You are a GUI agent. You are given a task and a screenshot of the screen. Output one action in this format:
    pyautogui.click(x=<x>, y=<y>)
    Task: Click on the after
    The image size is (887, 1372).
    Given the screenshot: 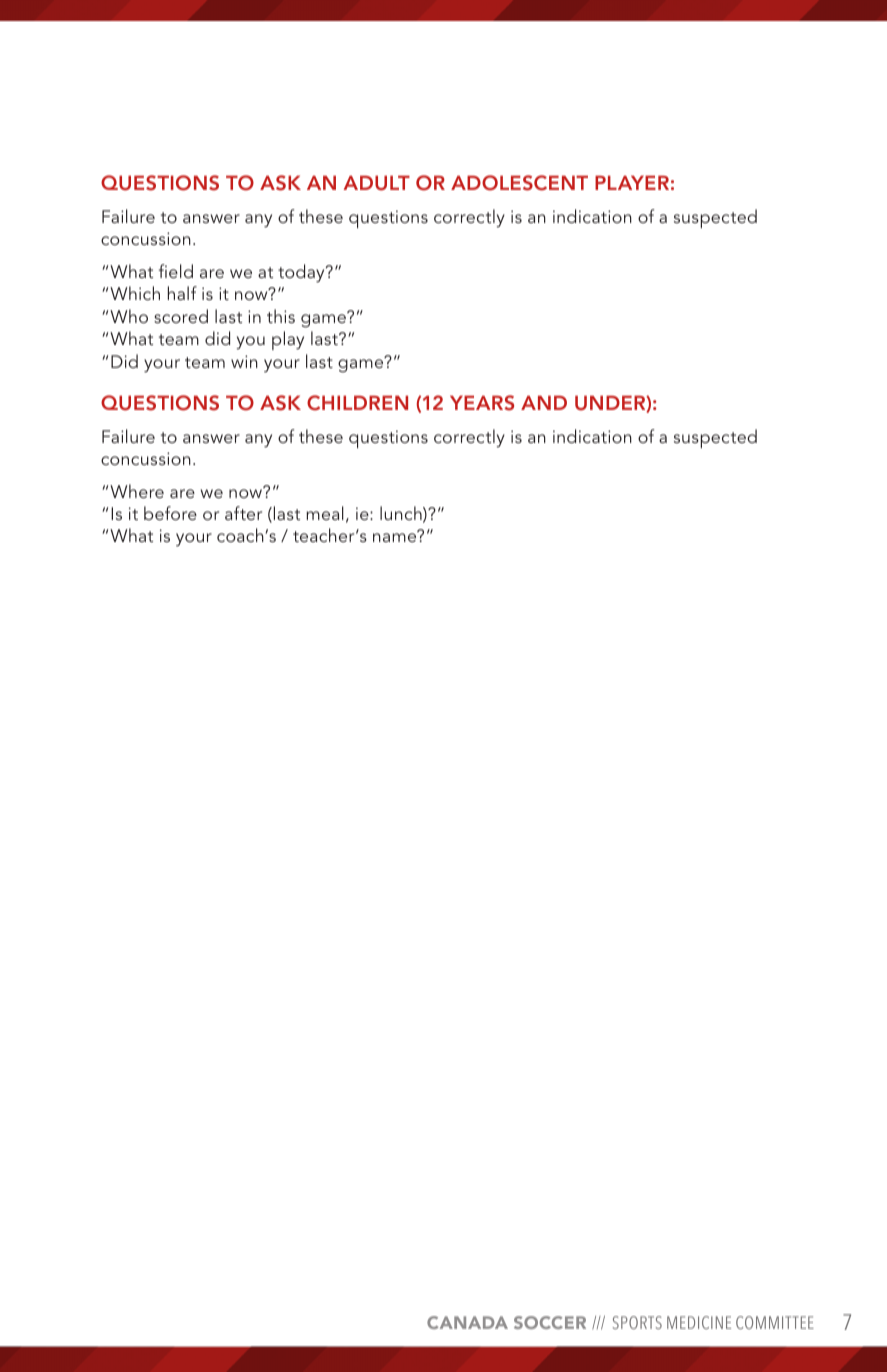 What is the action you would take?
    pyautogui.click(x=243, y=513)
